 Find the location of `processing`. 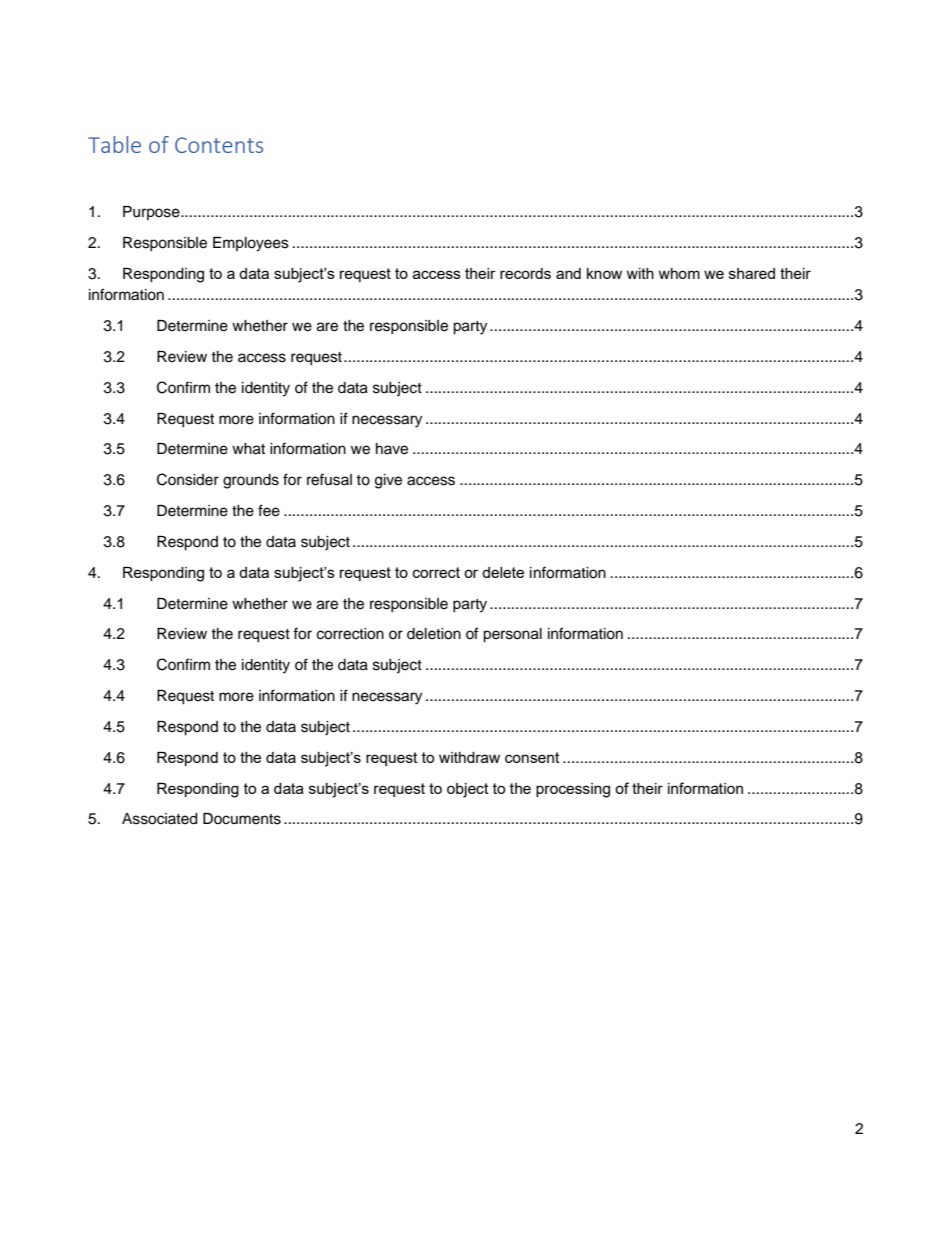

processing is located at coordinates (573, 790).
